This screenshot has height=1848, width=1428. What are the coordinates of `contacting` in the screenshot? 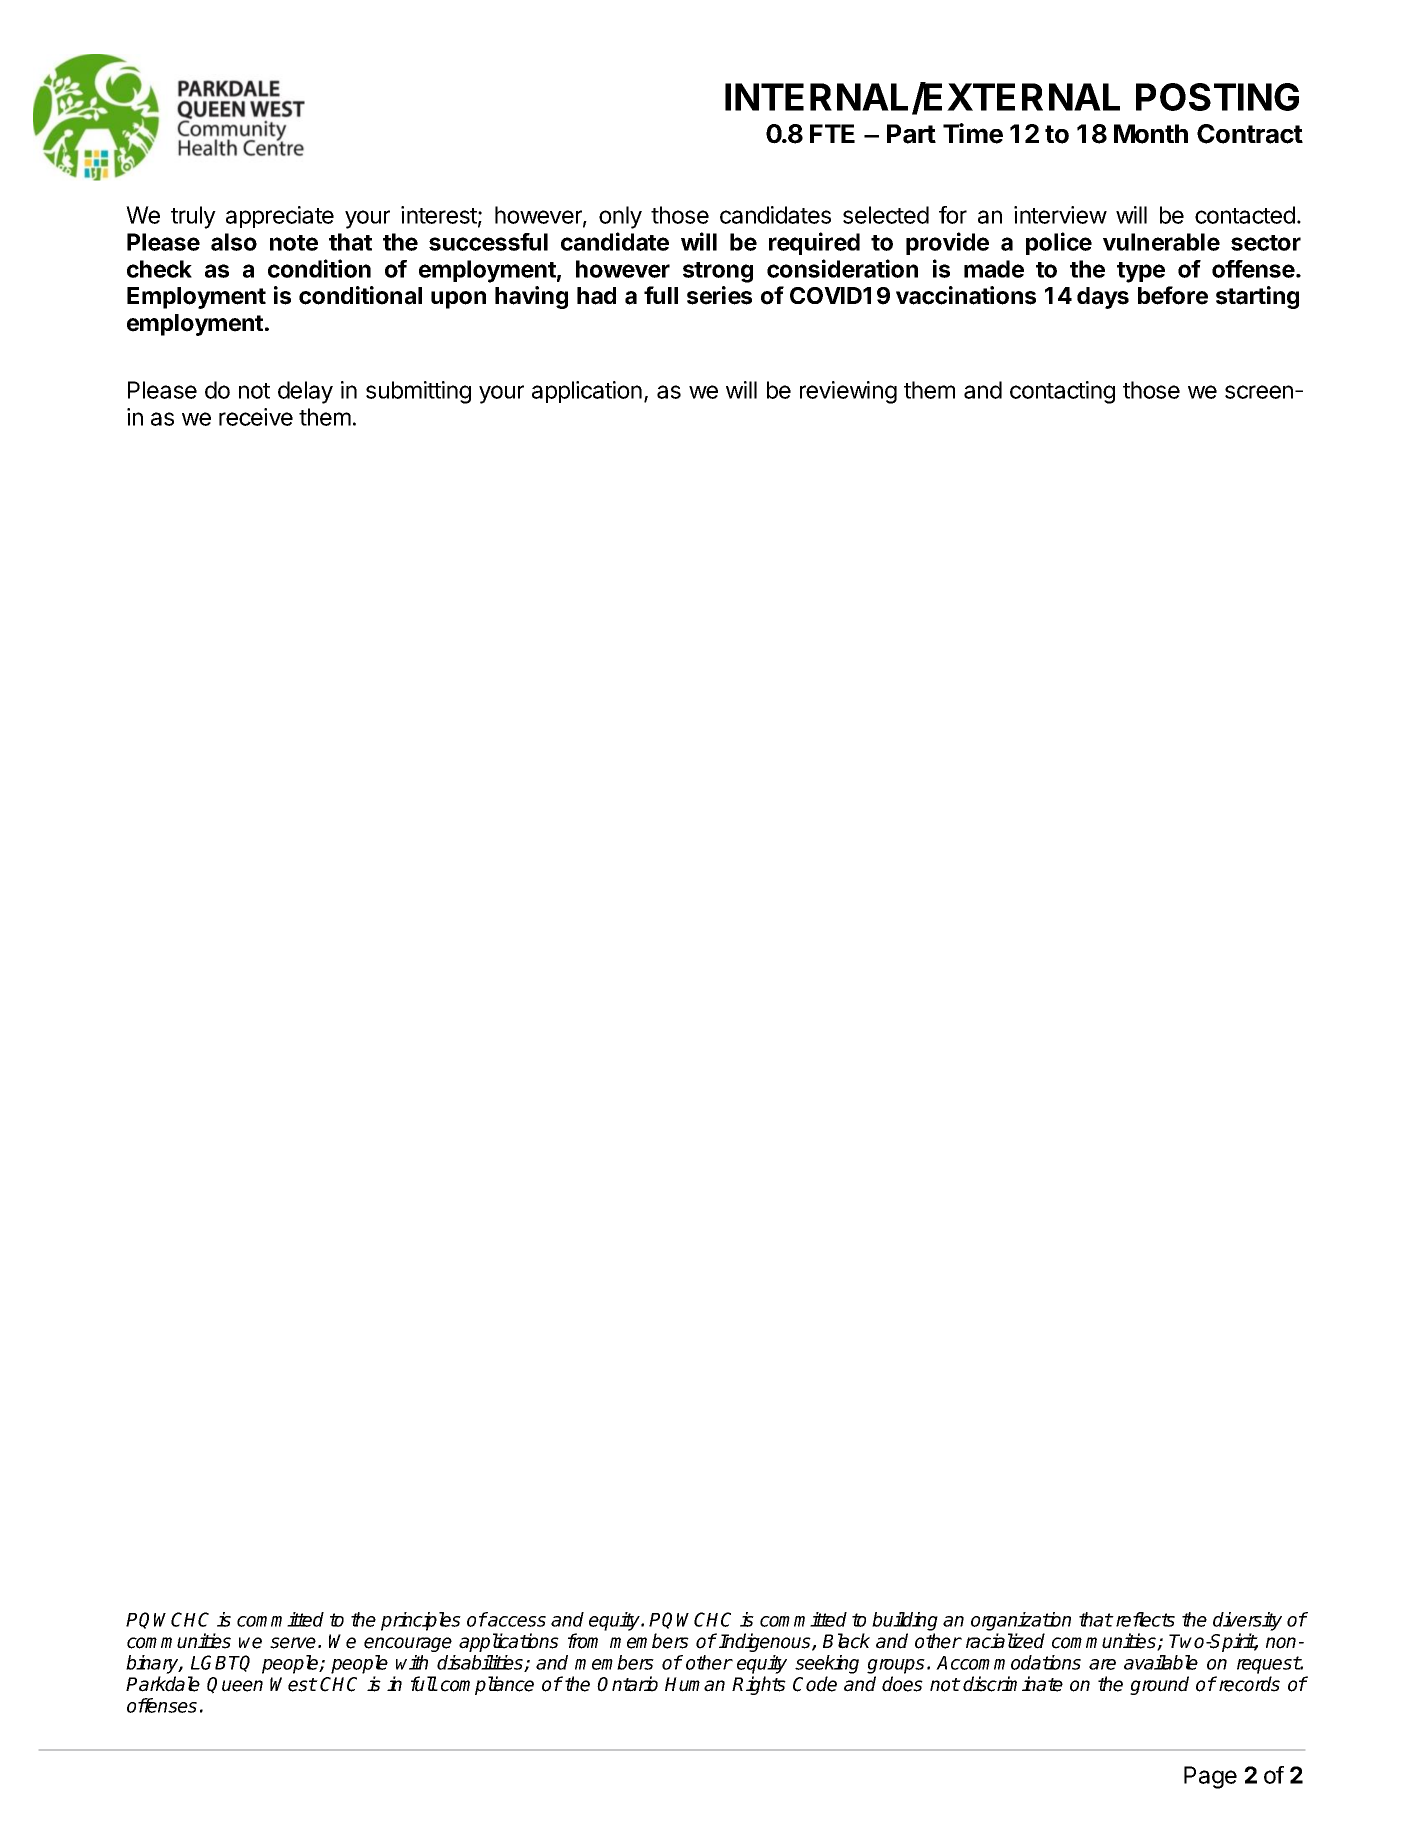 It's located at (1062, 392).
